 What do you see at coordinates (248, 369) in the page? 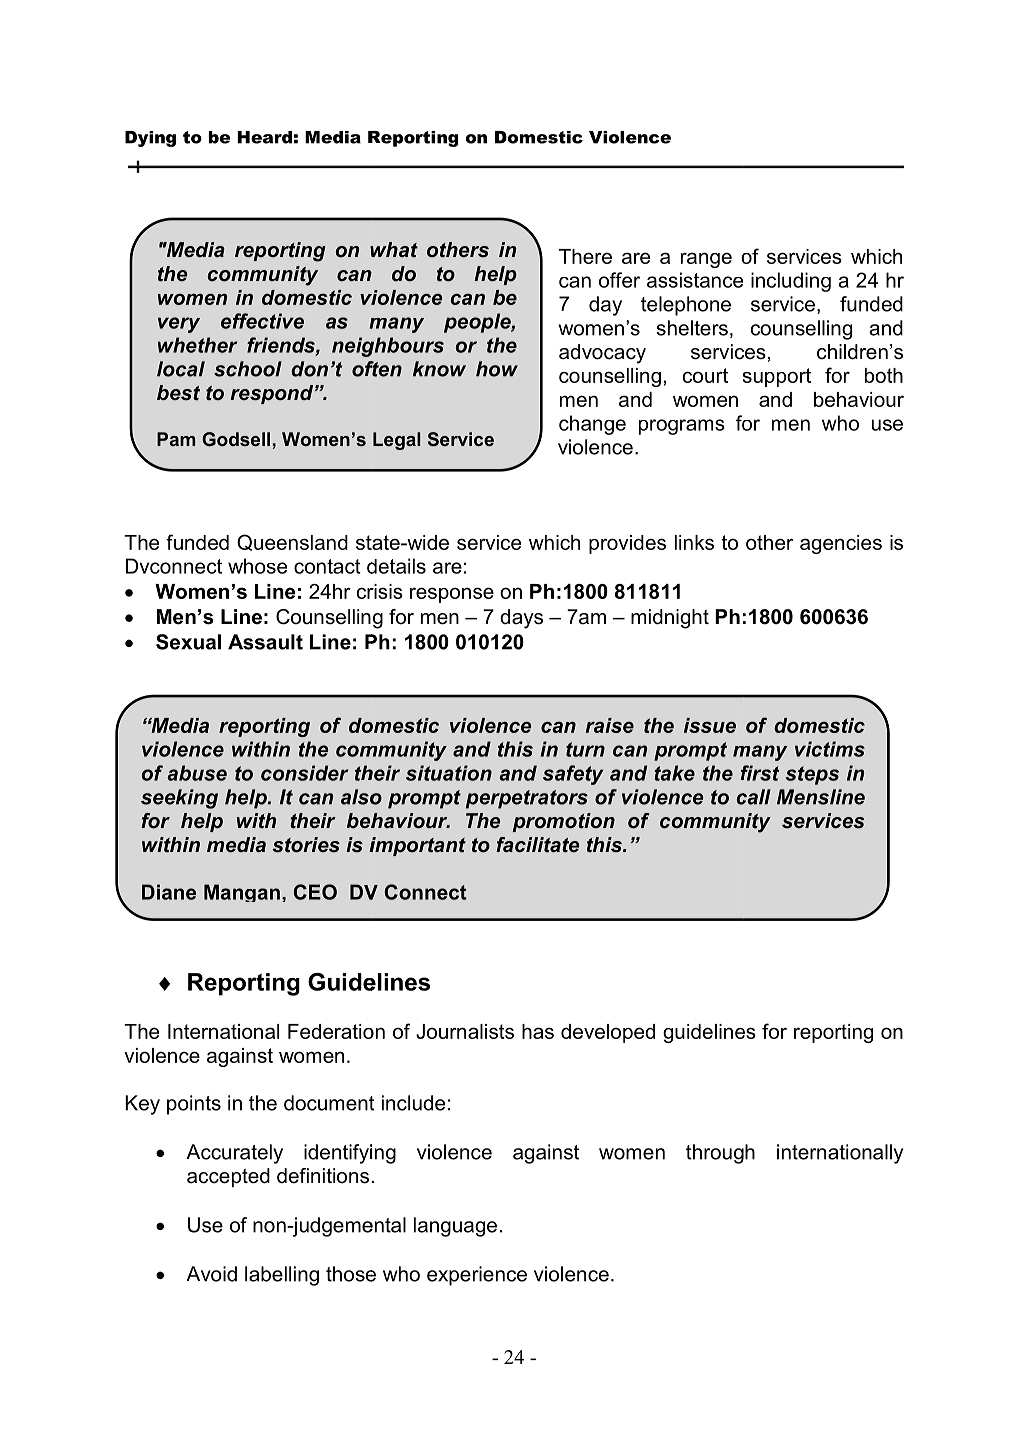
I see `school` at bounding box center [248, 369].
